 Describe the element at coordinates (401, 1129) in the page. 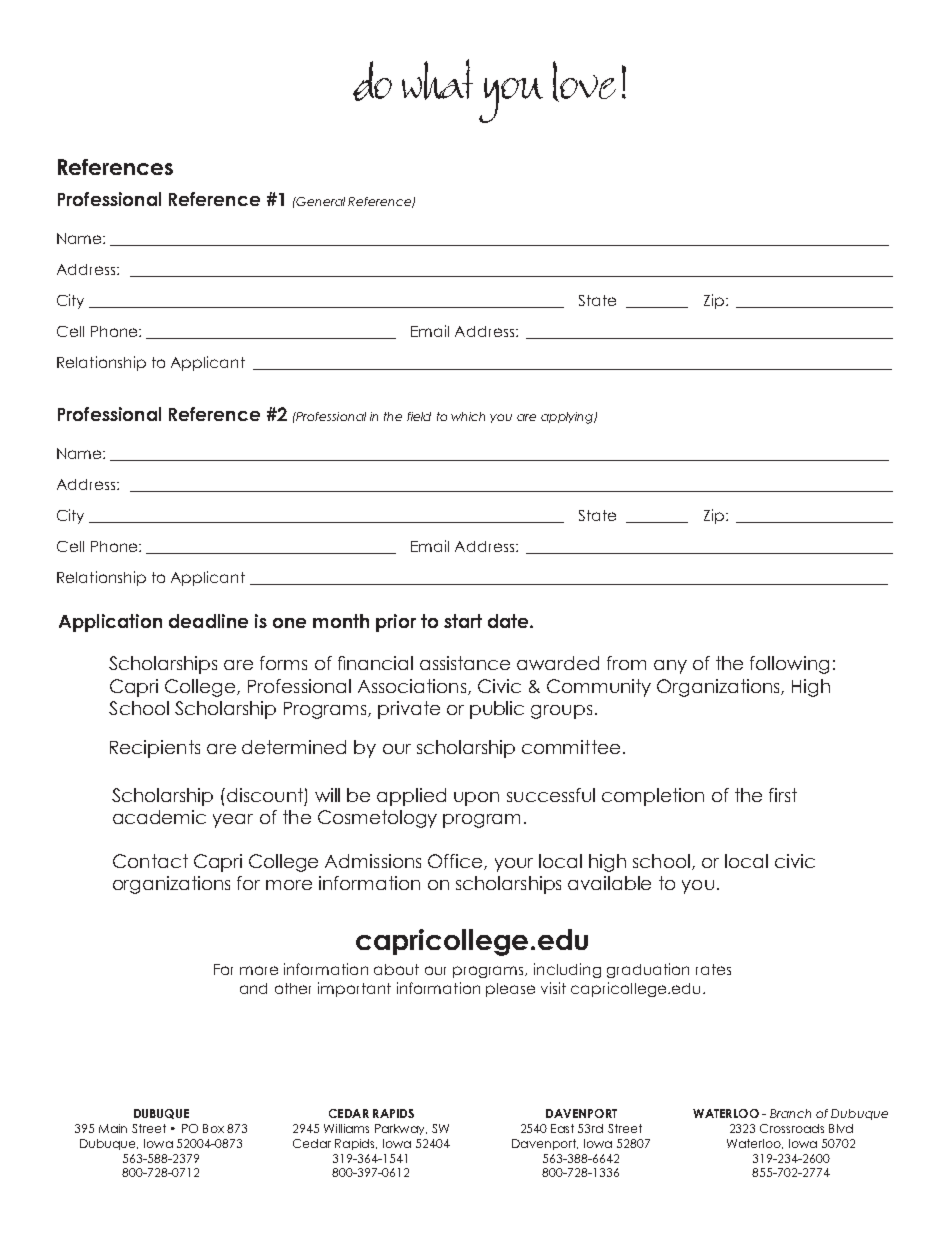

I see `Parkway` at that location.
